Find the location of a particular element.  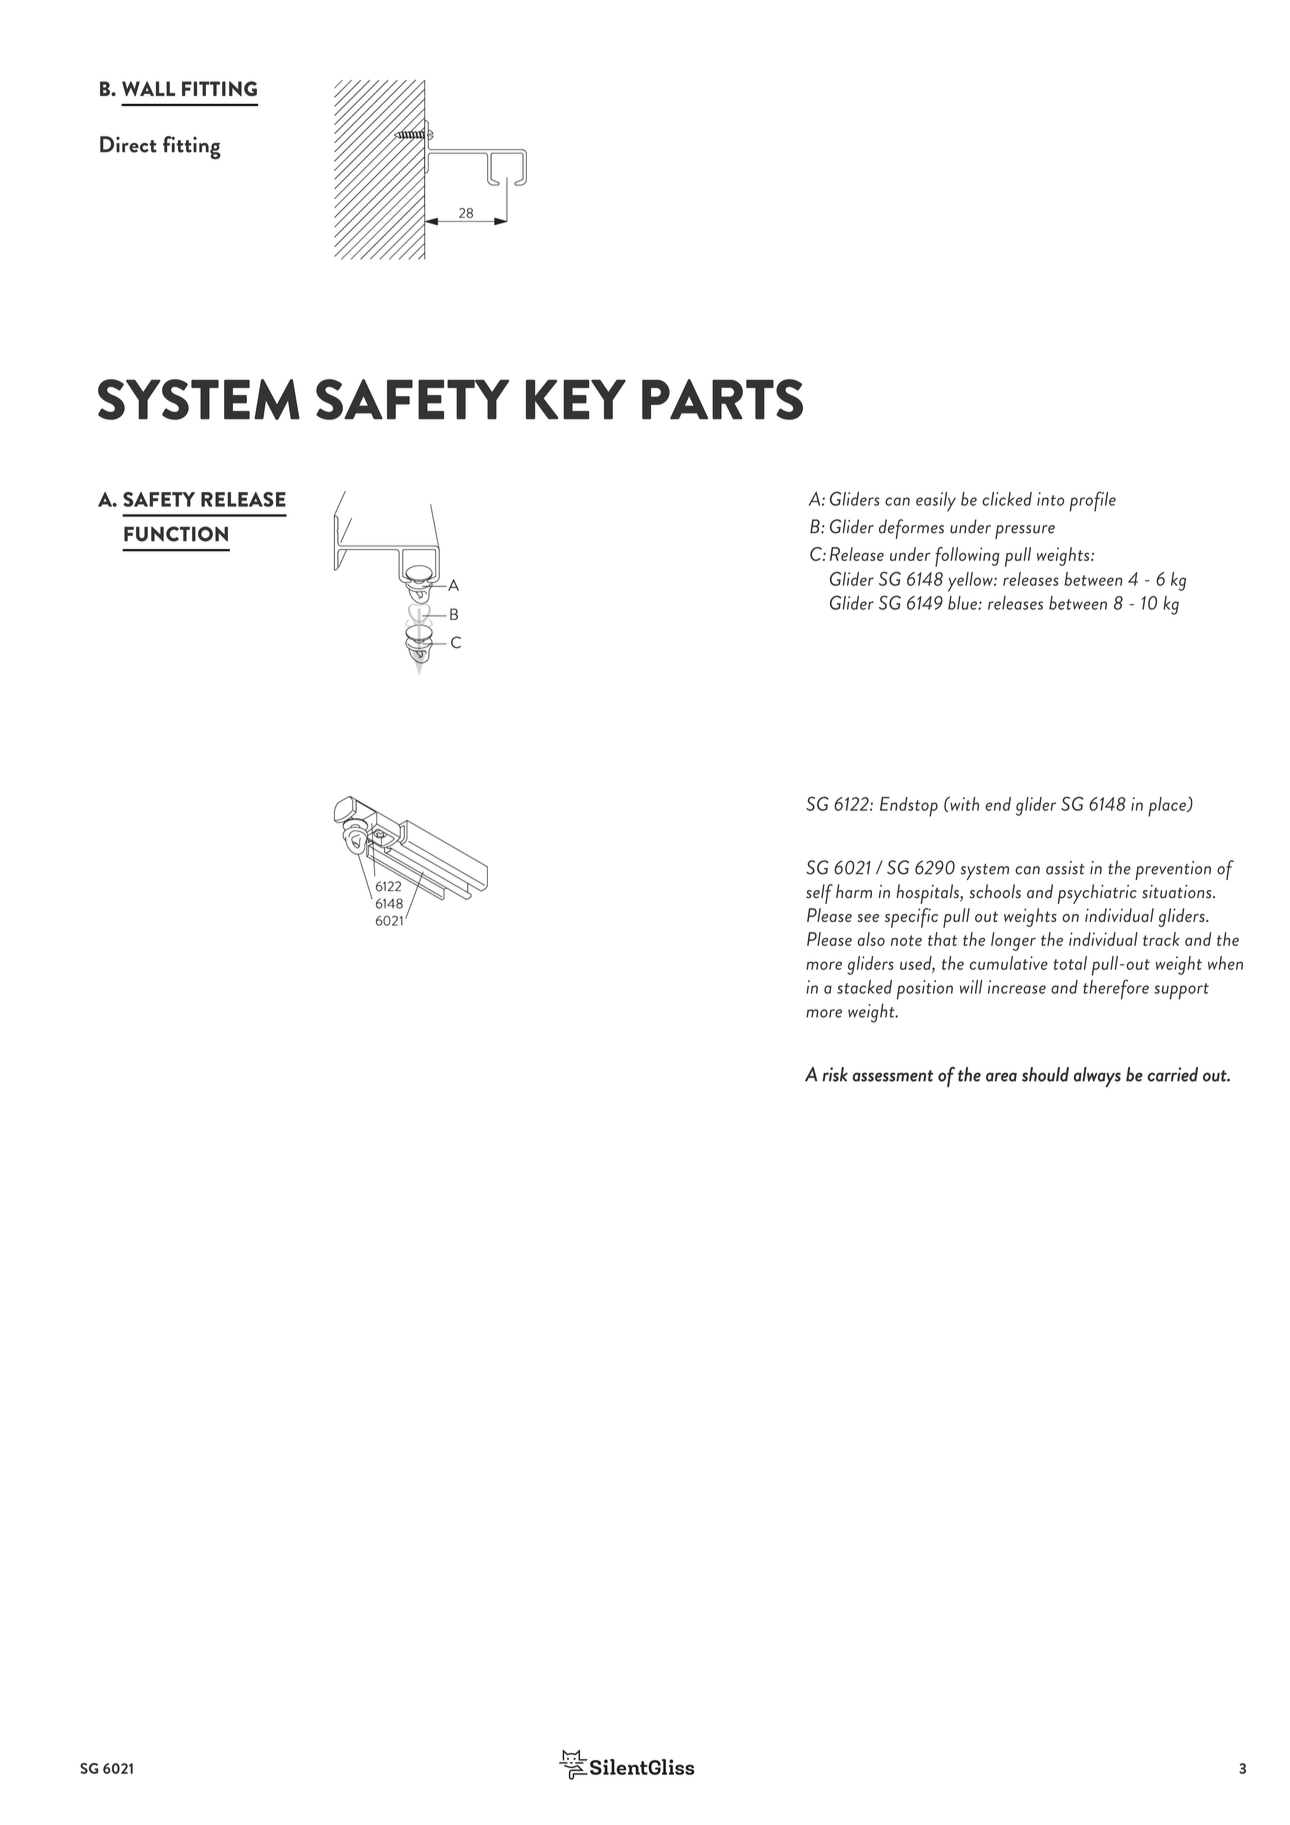

WALL is located at coordinates (148, 88).
